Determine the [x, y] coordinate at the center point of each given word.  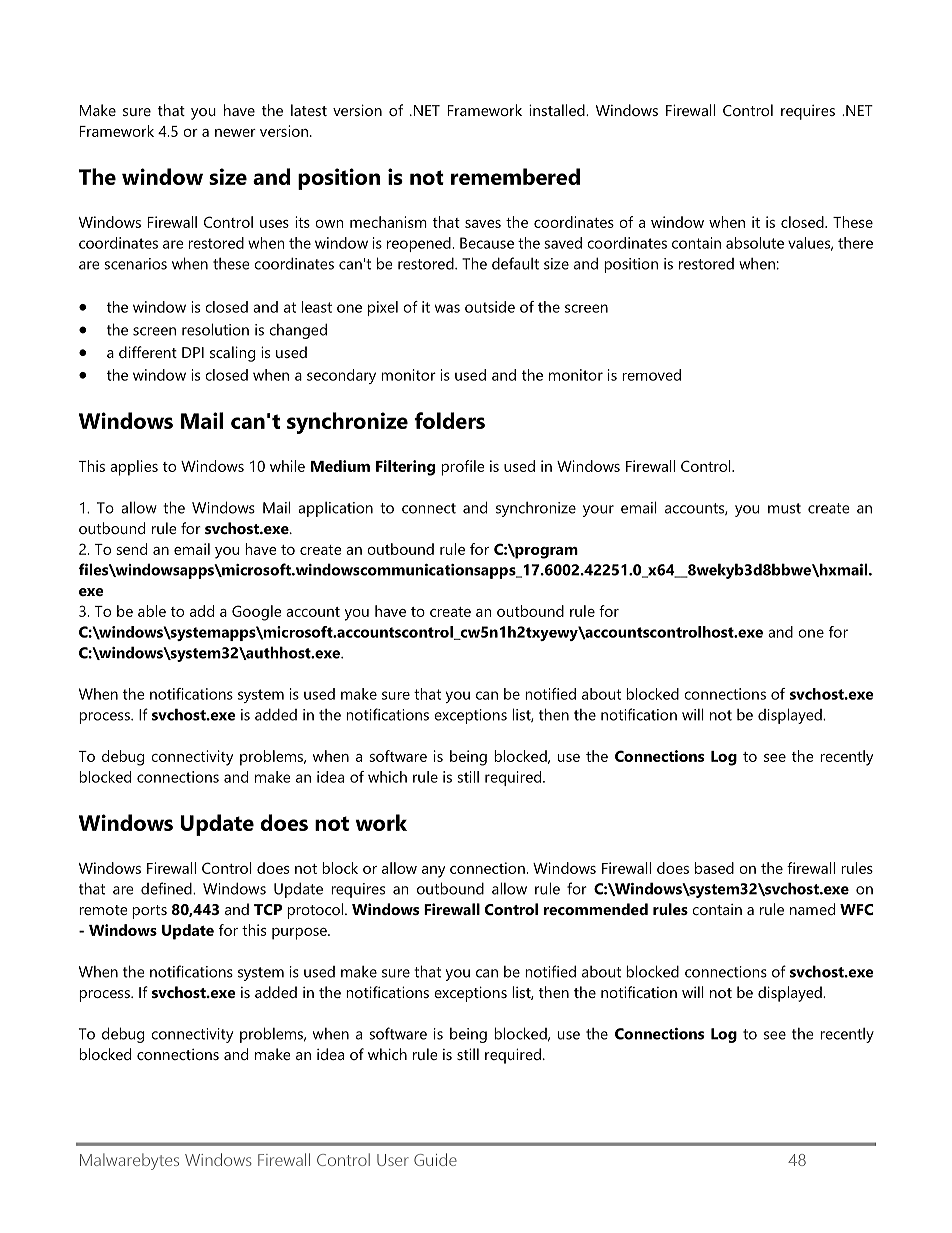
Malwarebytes [129, 1161]
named [812, 909]
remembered [515, 176]
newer [235, 133]
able [152, 611]
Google [257, 613]
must [784, 508]
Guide [435, 1159]
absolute [755, 243]
